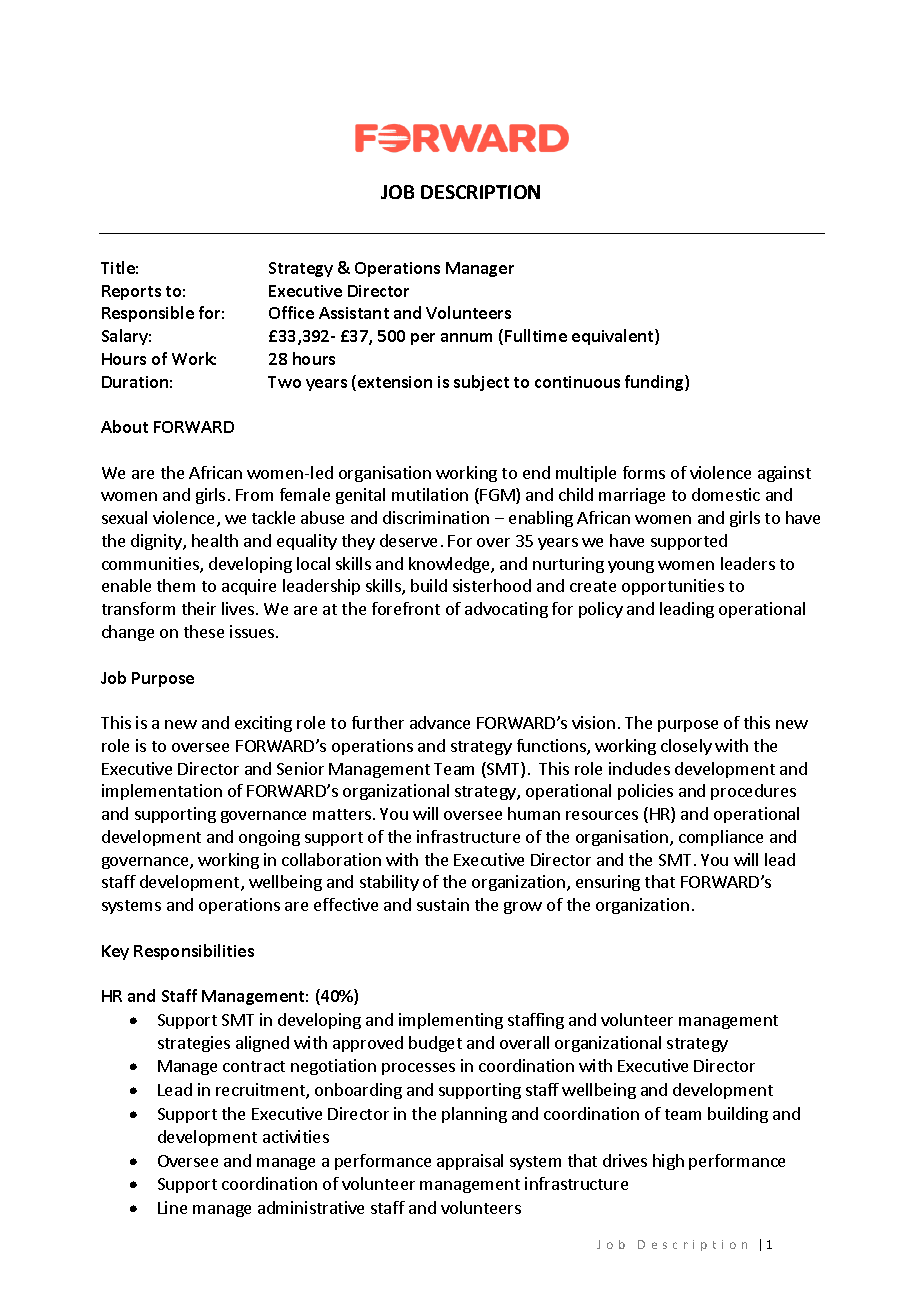  What do you see at coordinates (480, 192) in the document?
I see `DESCRIPTION` at bounding box center [480, 192].
